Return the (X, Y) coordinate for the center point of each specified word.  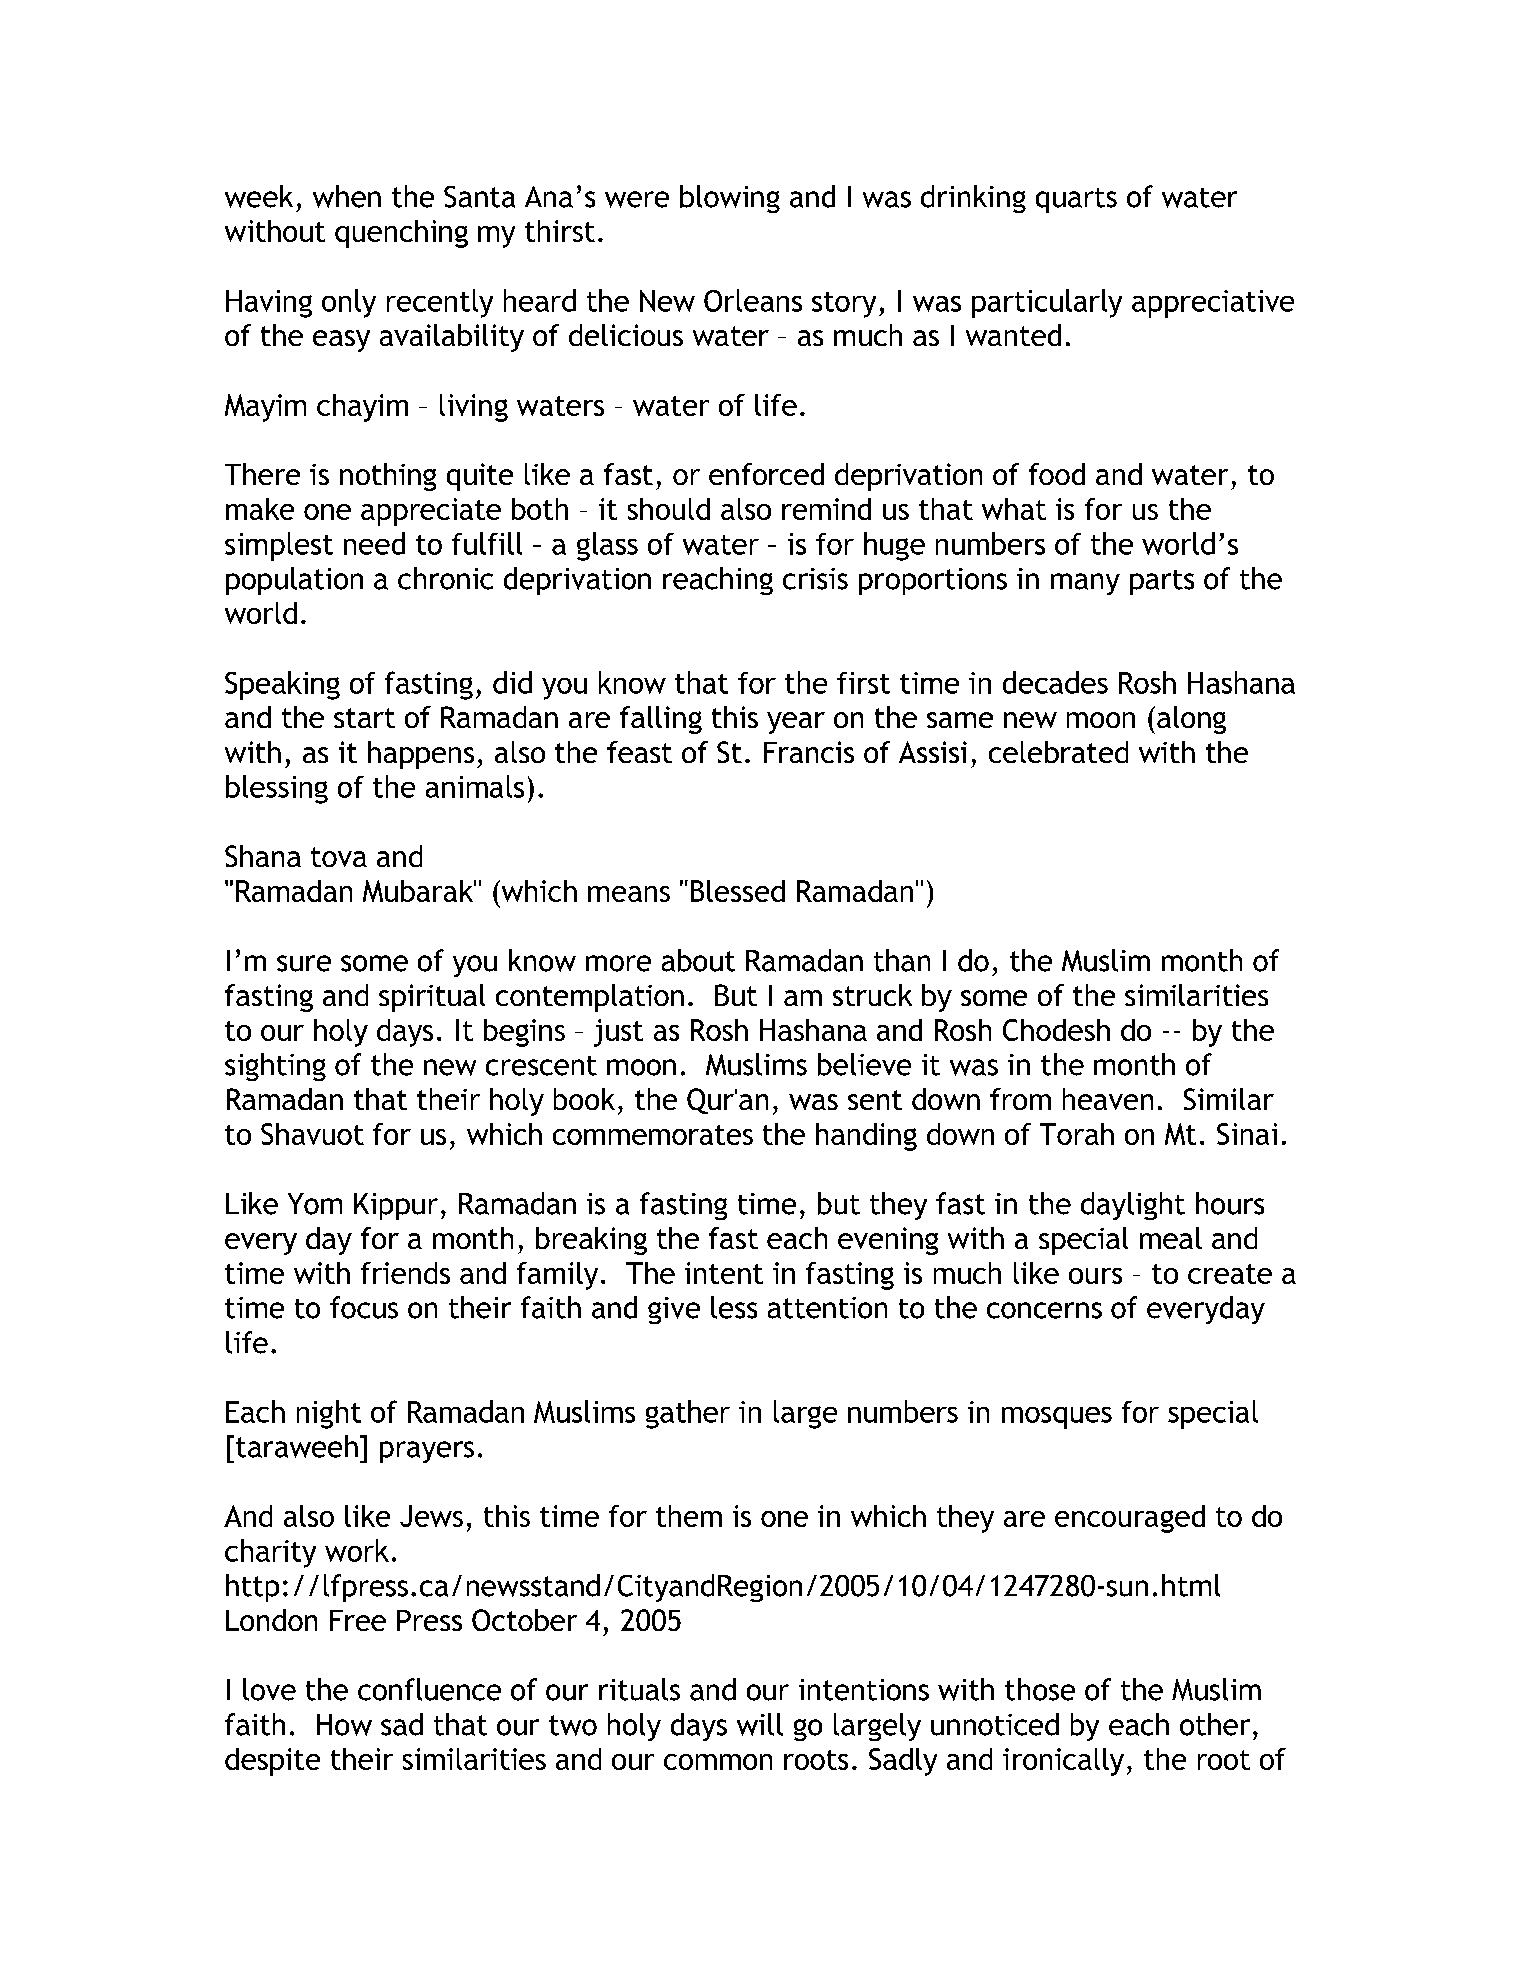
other (1215, 1724)
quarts (1076, 200)
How (344, 1725)
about (698, 960)
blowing (730, 199)
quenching (401, 234)
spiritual (432, 998)
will (760, 1724)
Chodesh (1056, 1030)
